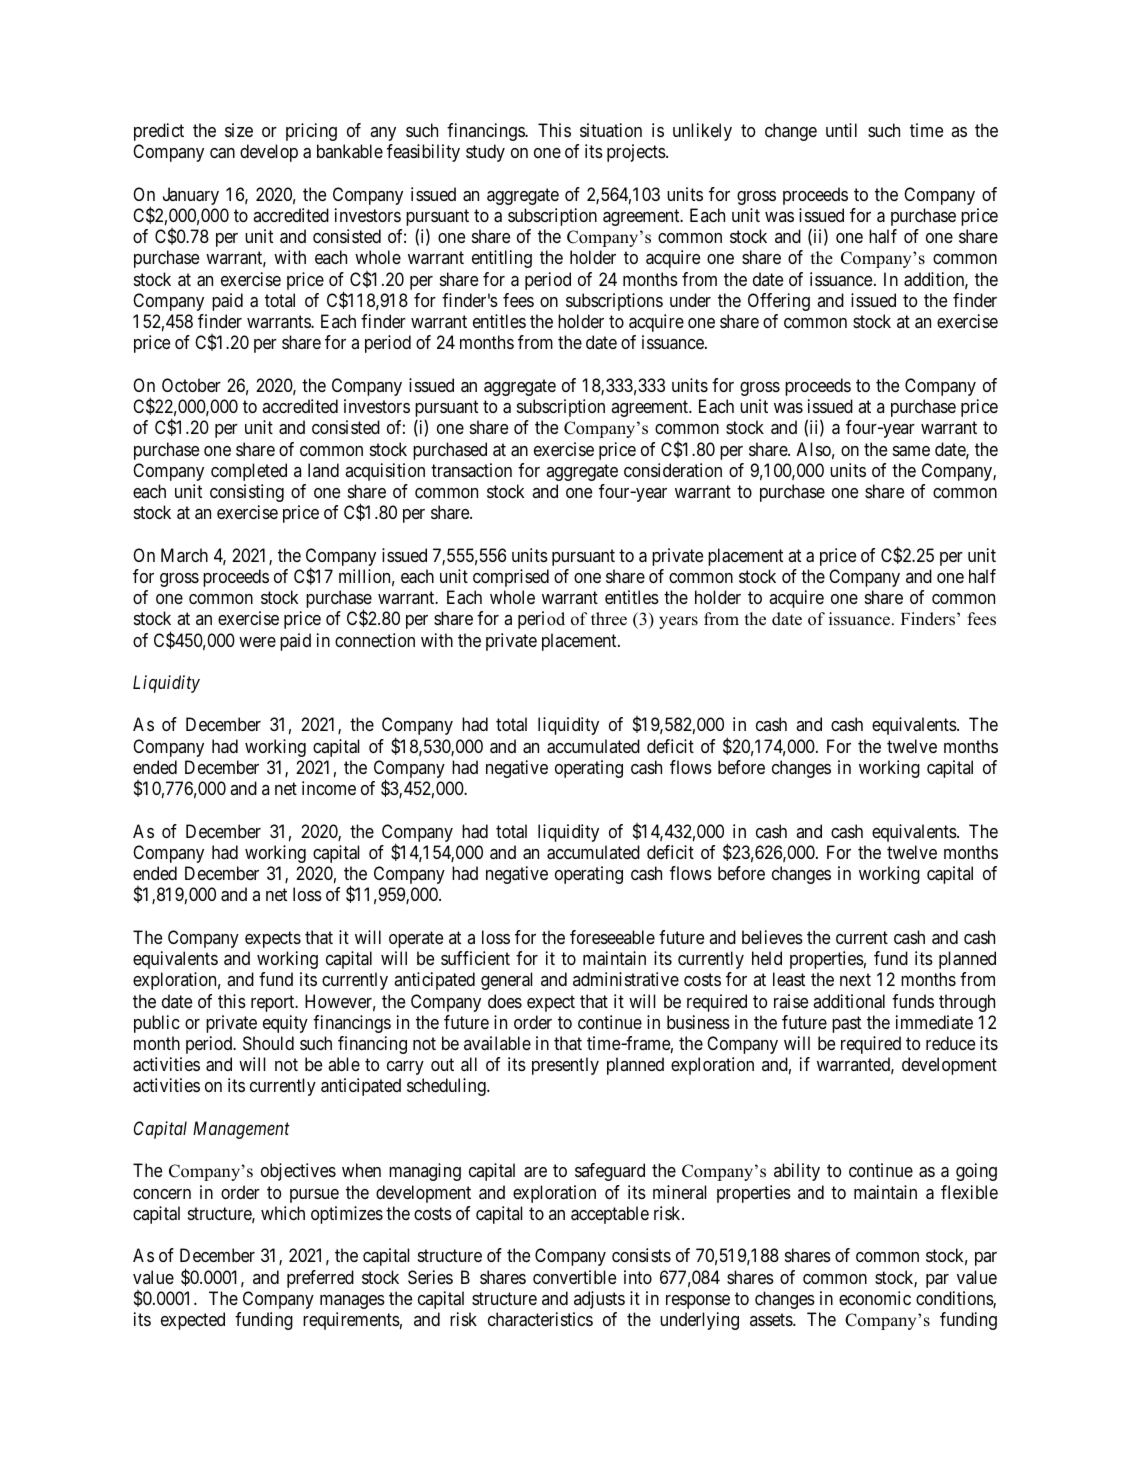 Image resolution: width=1130 pixels, height=1462 pixels. I want to click on convertible, so click(574, 1277).
